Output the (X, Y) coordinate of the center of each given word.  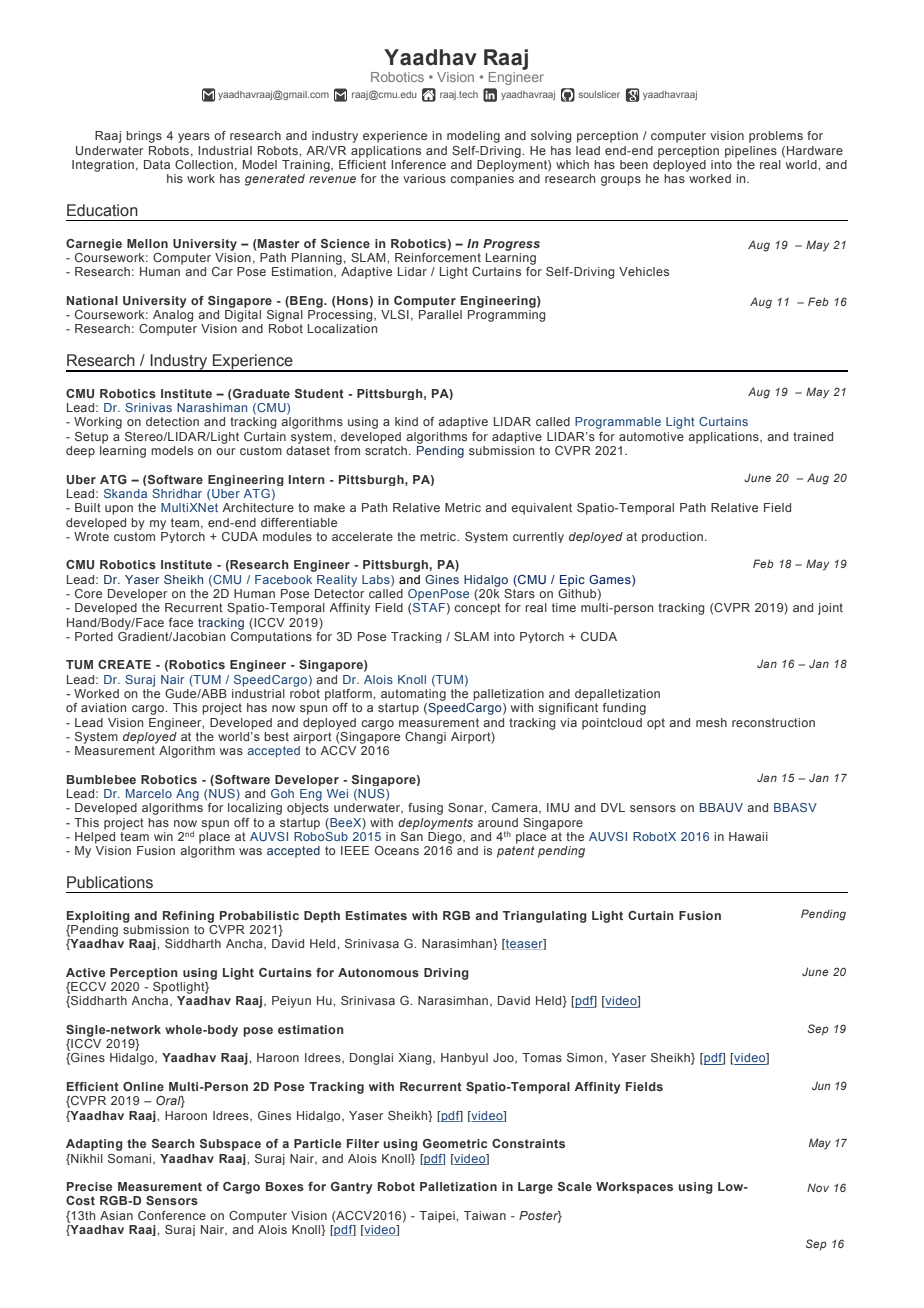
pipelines (751, 152)
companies (482, 180)
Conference (172, 1215)
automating (413, 693)
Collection (204, 164)
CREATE (124, 664)
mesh (711, 722)
